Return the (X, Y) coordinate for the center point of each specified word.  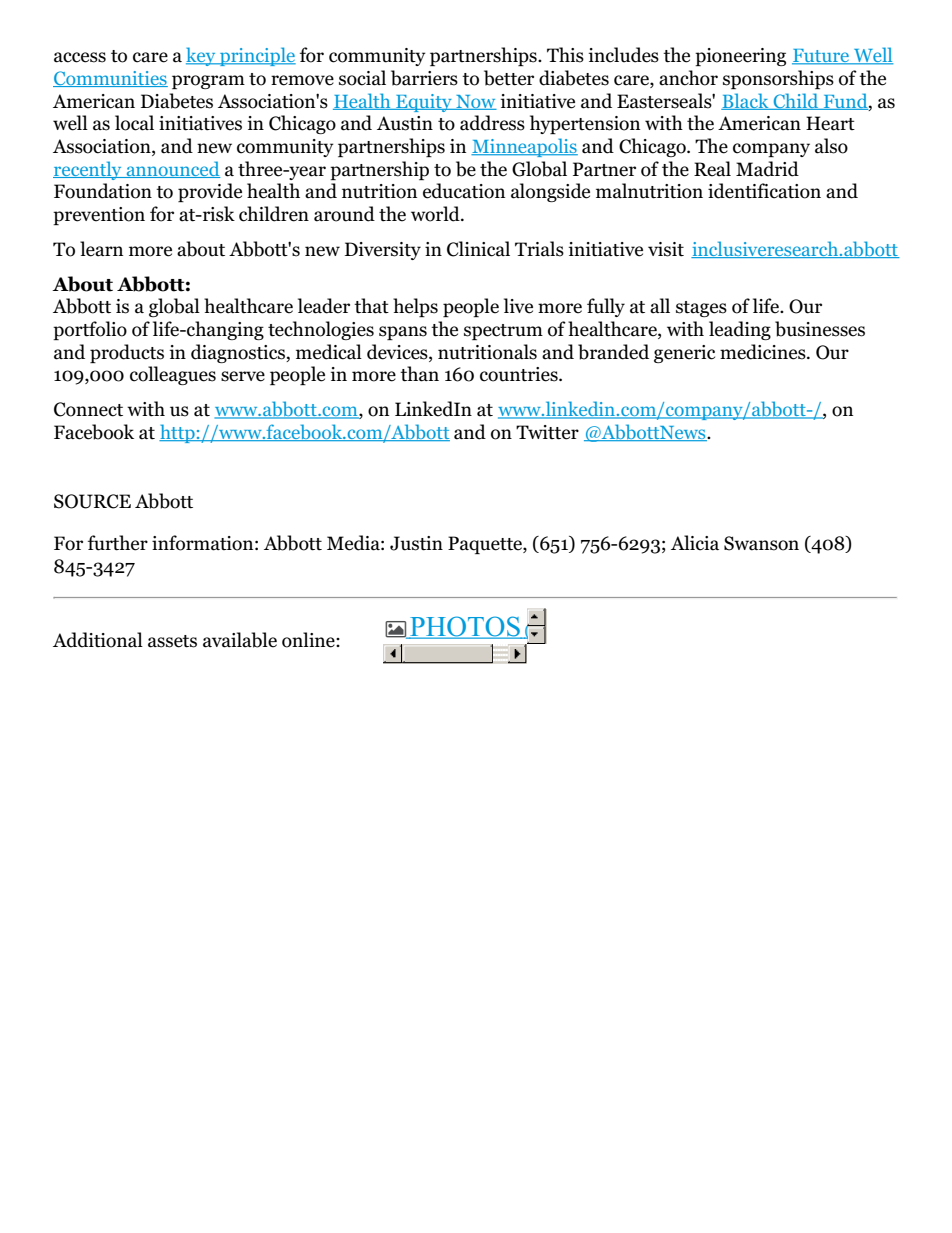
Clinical (478, 249)
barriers (424, 78)
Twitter (547, 432)
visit (666, 249)
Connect (88, 409)
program (208, 82)
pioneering (740, 57)
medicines (764, 352)
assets (172, 641)
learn (101, 249)
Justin (416, 543)
